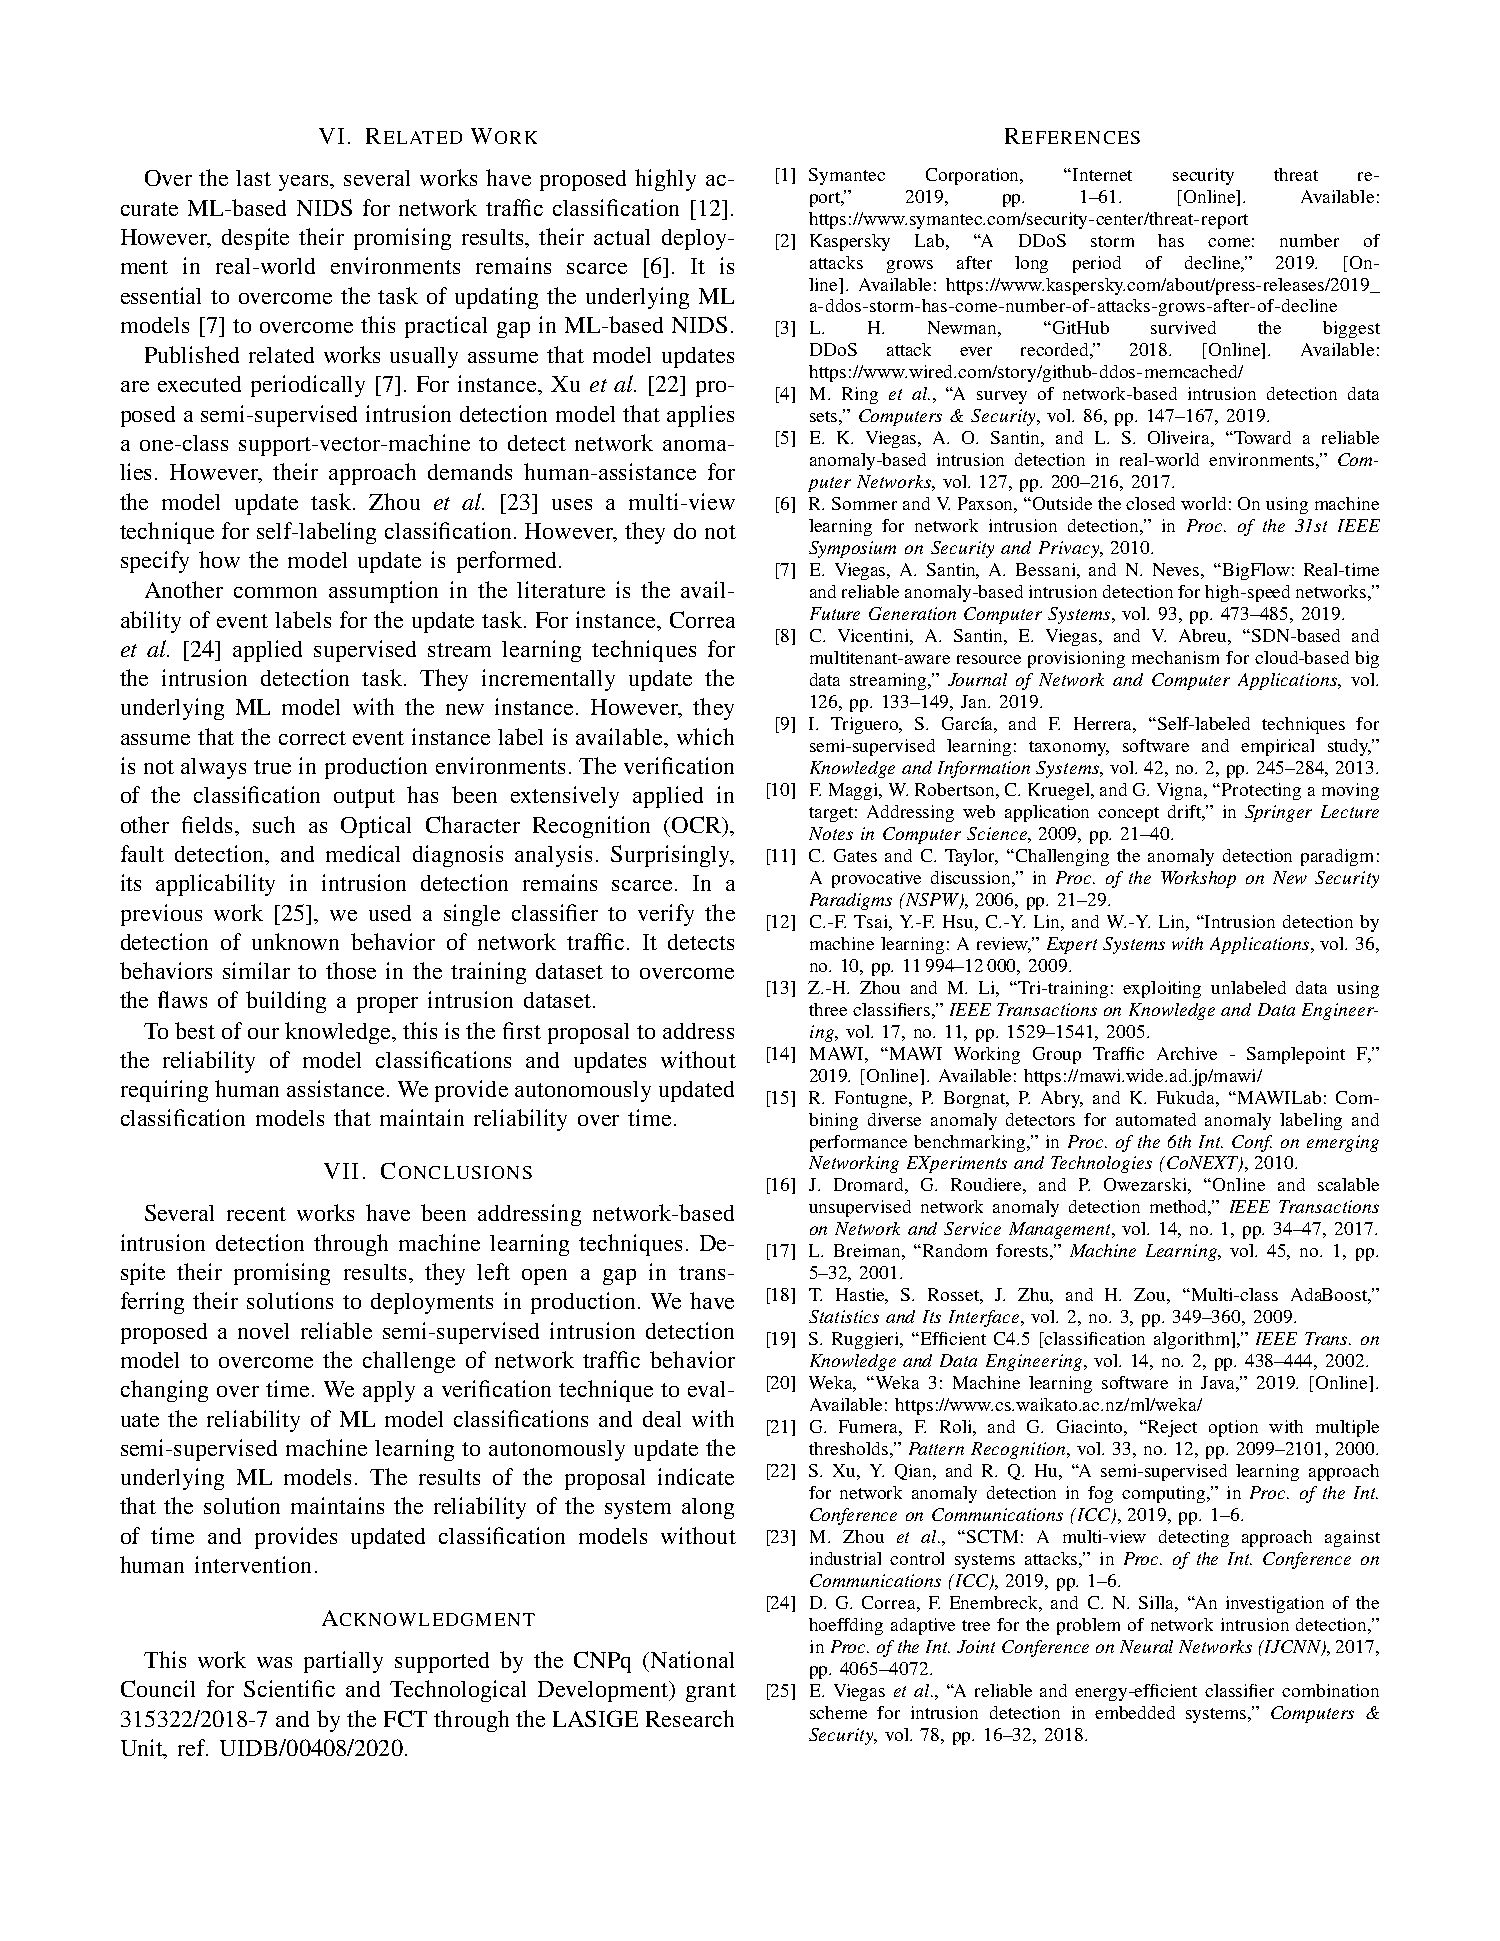 The image size is (1500, 1941). What do you see at coordinates (666, 915) in the screenshot?
I see `verify` at bounding box center [666, 915].
